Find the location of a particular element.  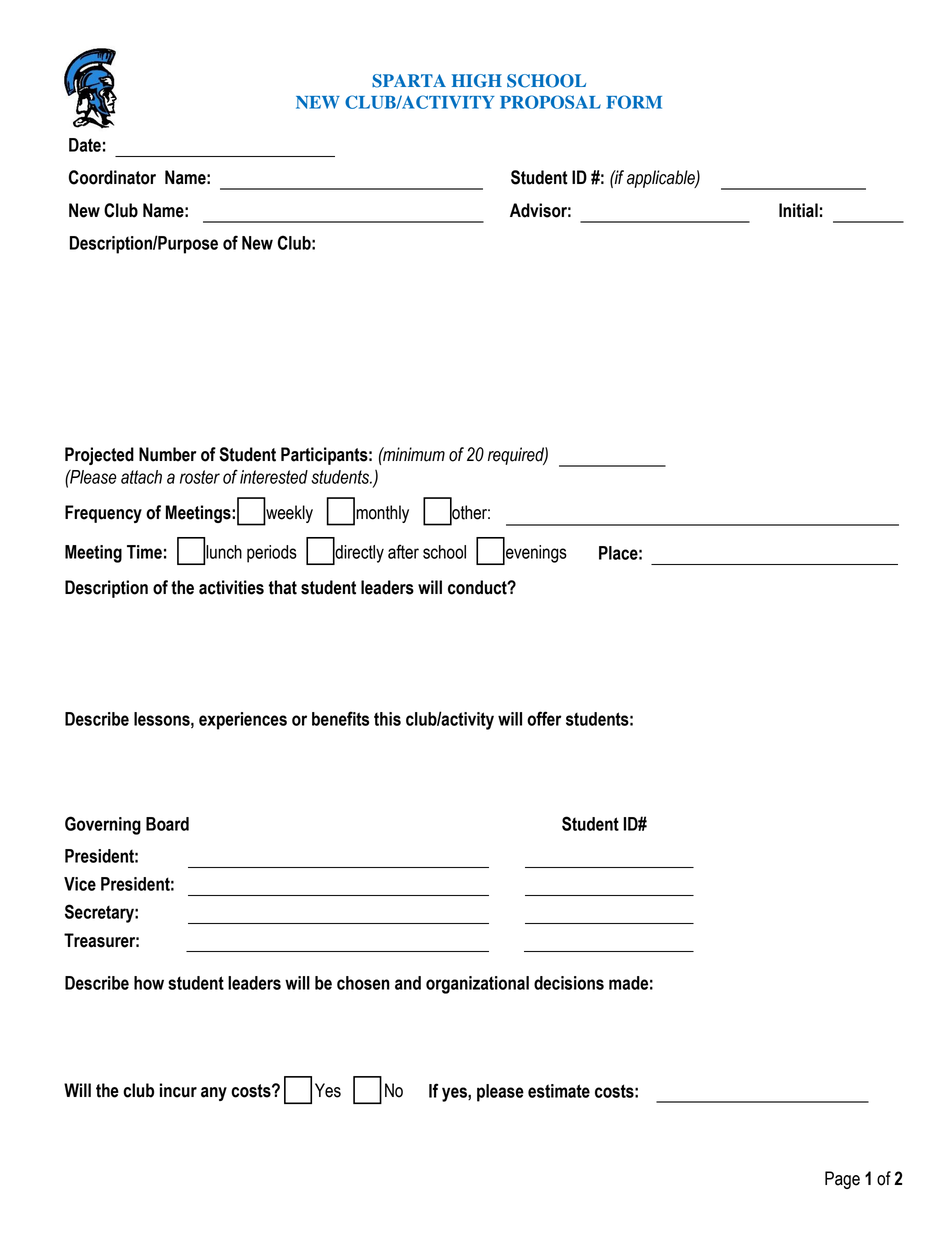

Number is located at coordinates (167, 454).
